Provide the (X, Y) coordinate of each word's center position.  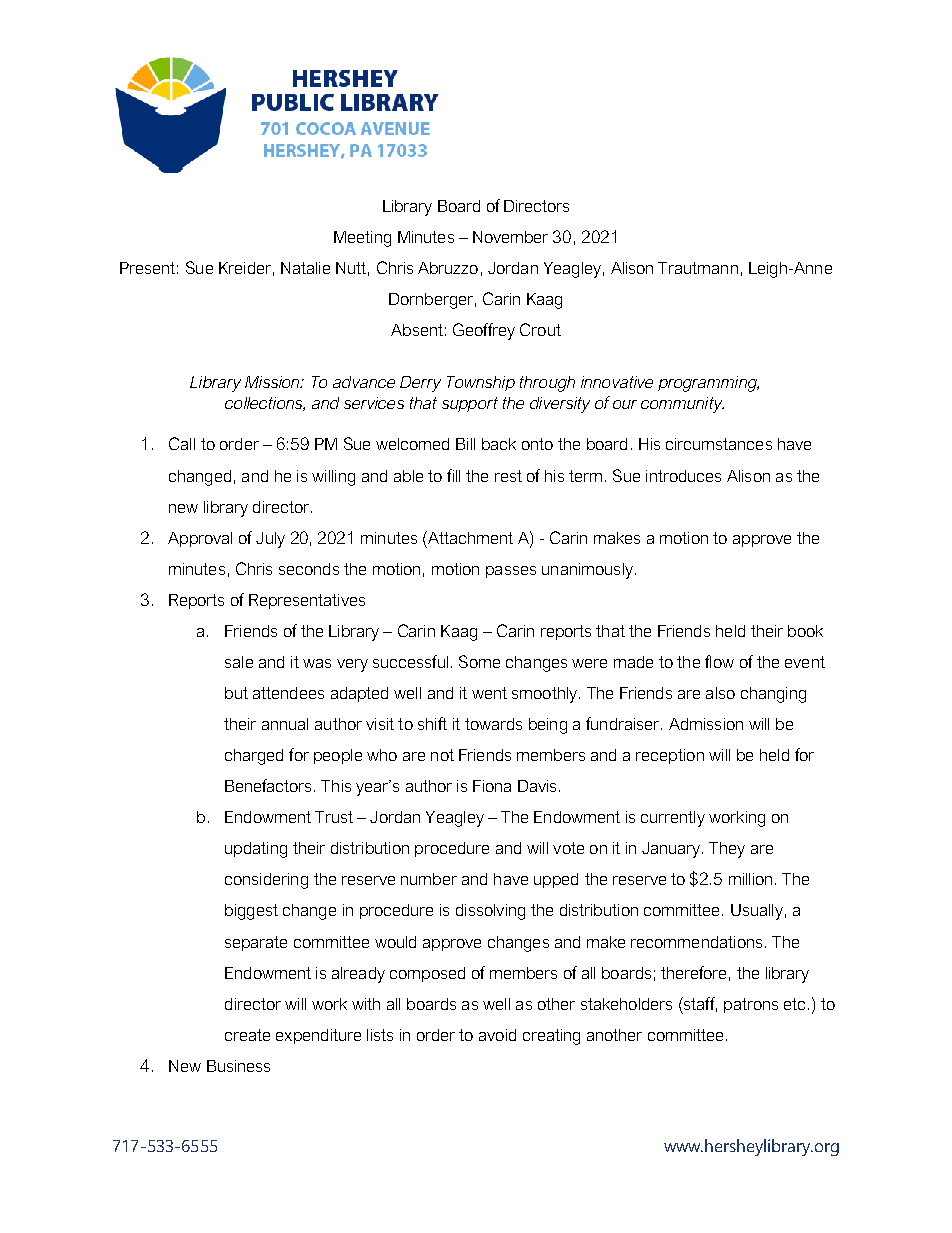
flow (719, 661)
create (247, 1035)
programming (708, 384)
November (510, 237)
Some (479, 661)
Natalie (305, 268)
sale (239, 662)
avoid (497, 1035)
